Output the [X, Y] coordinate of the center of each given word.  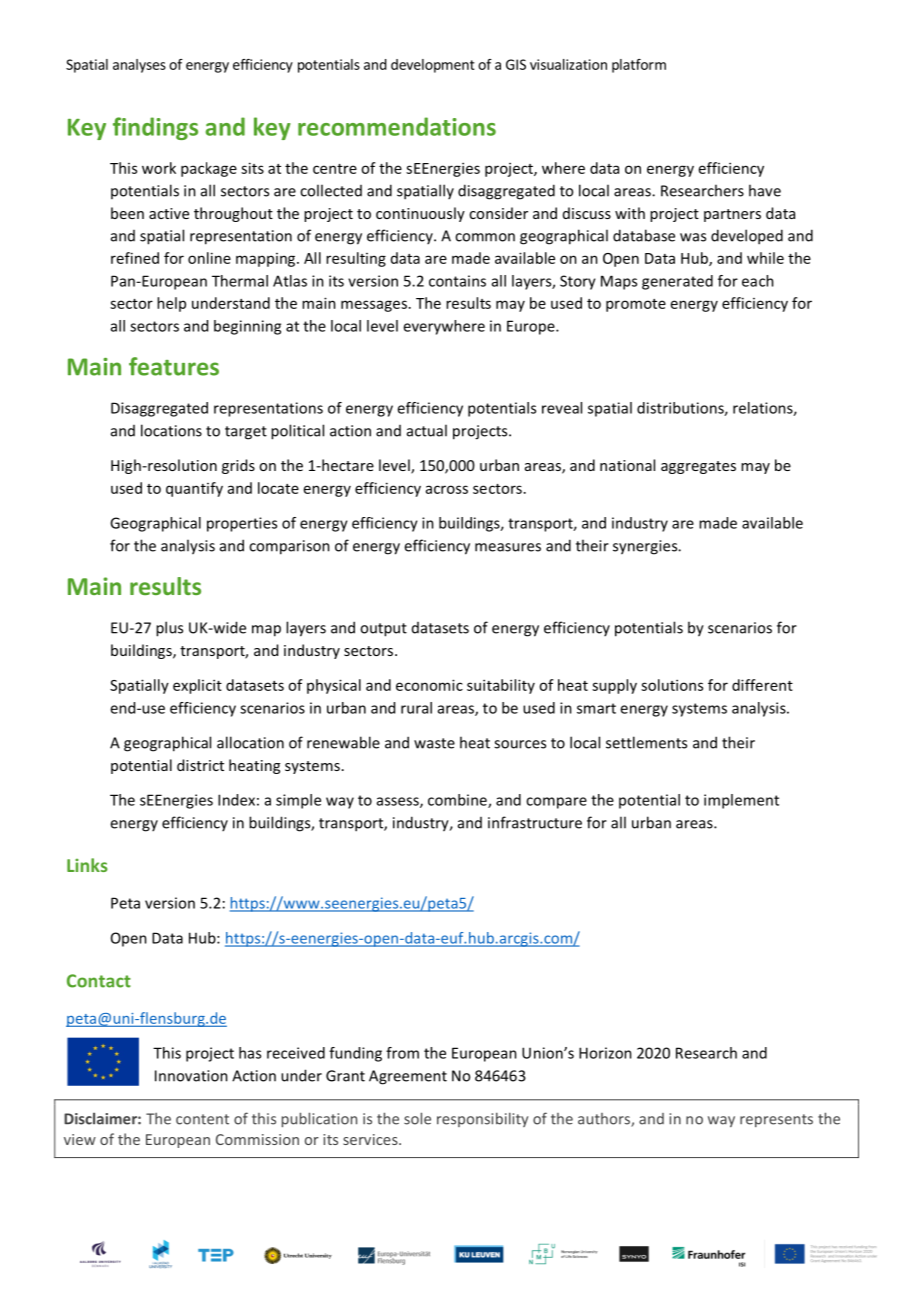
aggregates [698, 467]
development [433, 66]
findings [155, 128]
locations [171, 430]
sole [417, 1118]
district [200, 765]
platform [639, 66]
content [202, 1119]
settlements [646, 742]
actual [427, 430]
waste [434, 743]
